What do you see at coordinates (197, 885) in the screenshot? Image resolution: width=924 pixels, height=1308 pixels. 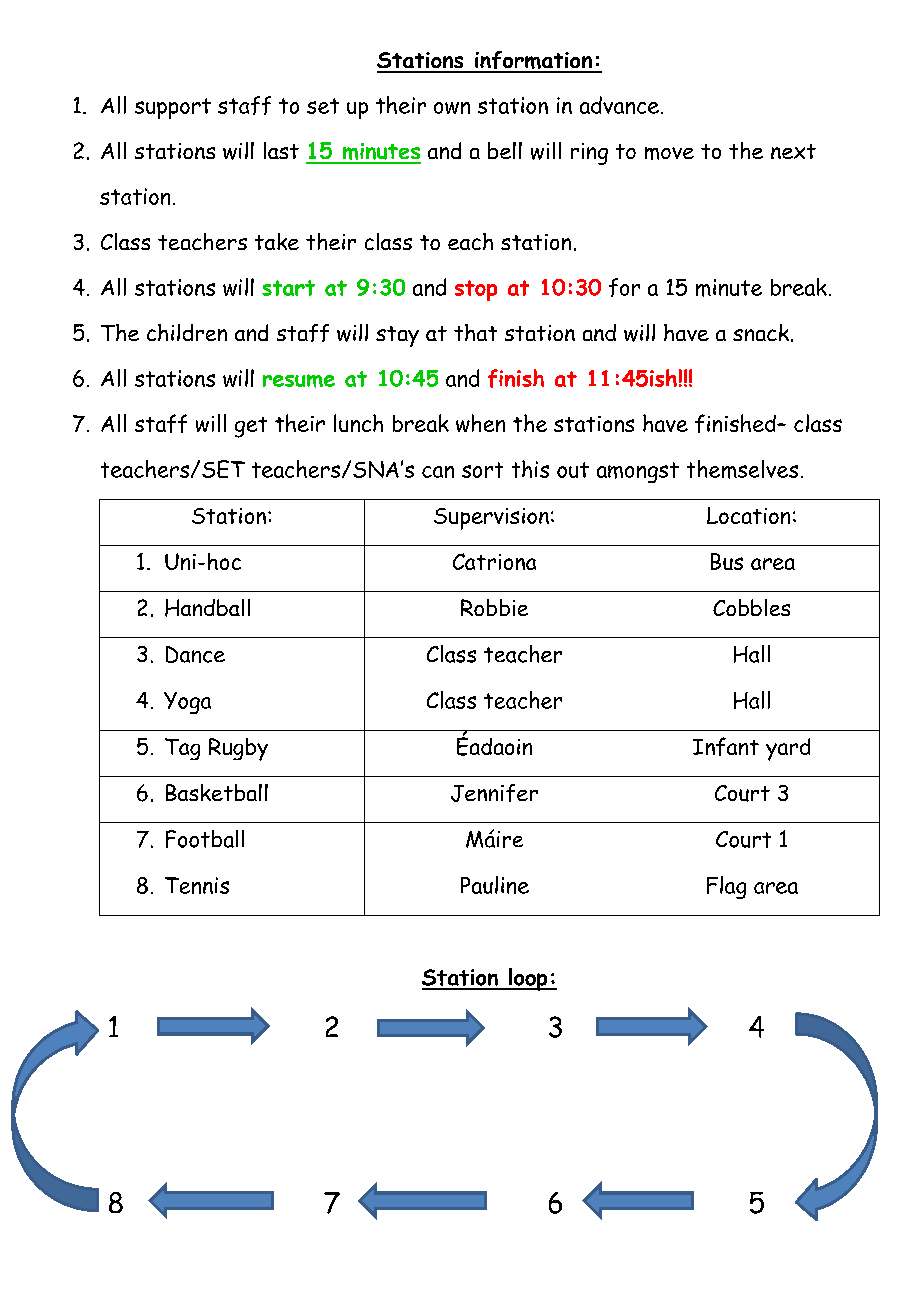 I see `Tennis` at bounding box center [197, 885].
